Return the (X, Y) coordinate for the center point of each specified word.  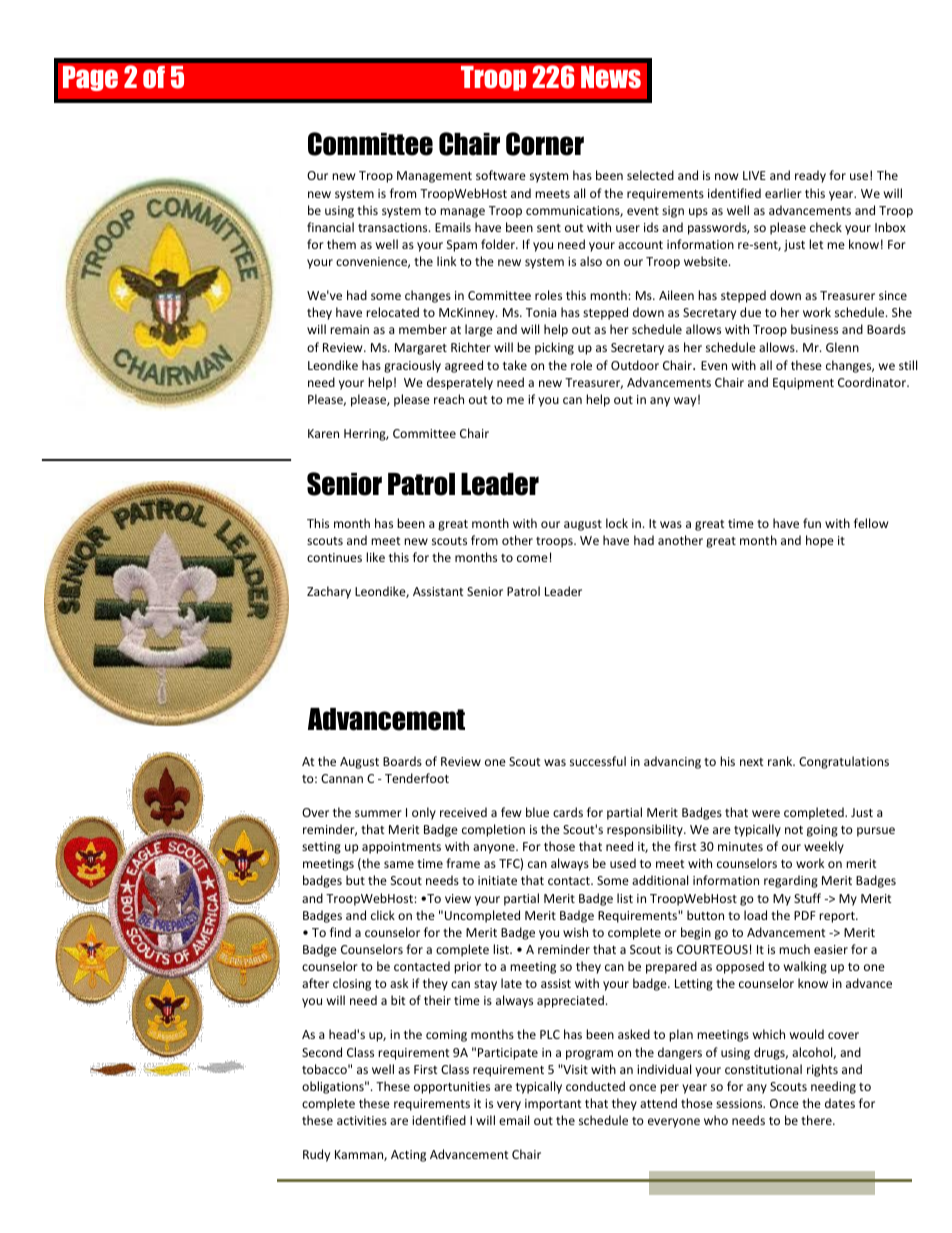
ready (810, 176)
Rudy (316, 1155)
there (817, 1120)
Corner (545, 144)
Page (90, 78)
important (553, 1105)
